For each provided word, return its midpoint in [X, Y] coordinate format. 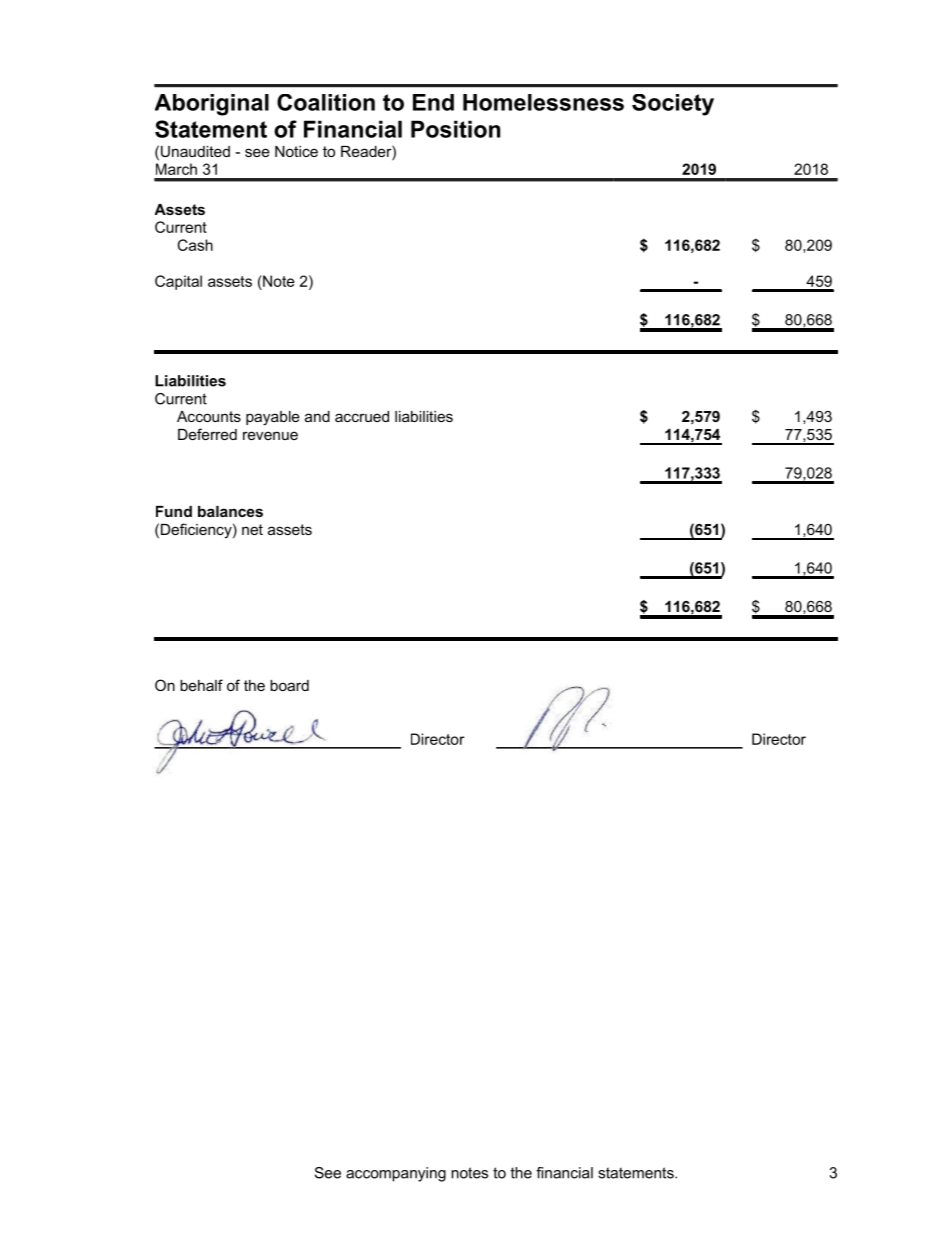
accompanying [396, 1174]
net [252, 529]
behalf [201, 685]
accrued [362, 416]
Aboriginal [212, 105]
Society [673, 105]
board [289, 685]
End [433, 102]
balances [230, 511]
